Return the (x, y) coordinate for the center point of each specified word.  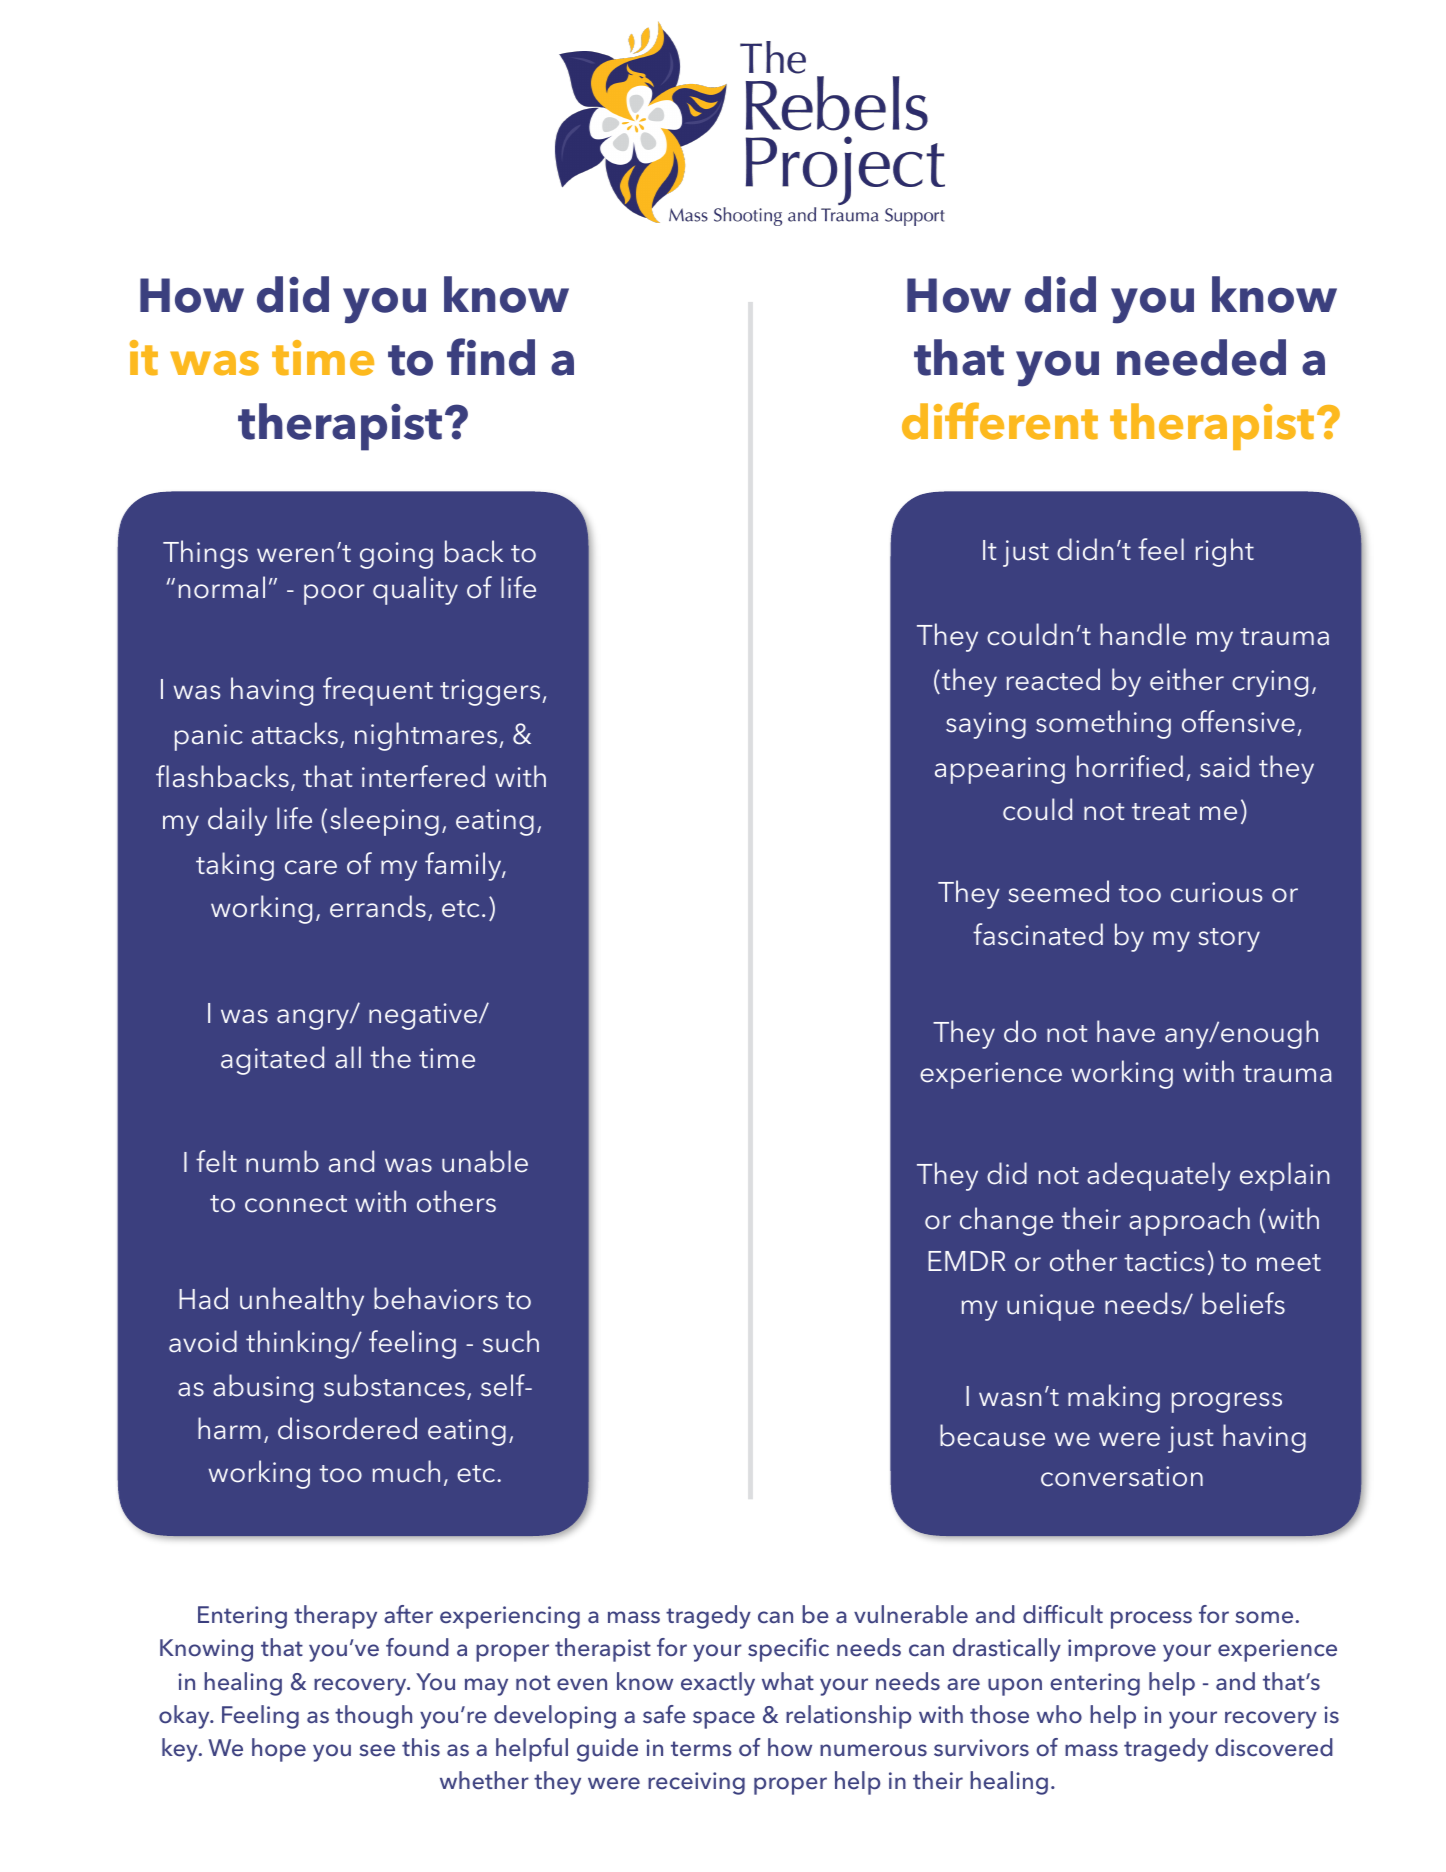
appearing (1000, 770)
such (511, 1341)
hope (279, 1750)
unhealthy (302, 1301)
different (1000, 421)
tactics (1164, 1261)
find (491, 357)
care (311, 867)
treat (1161, 812)
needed (1201, 357)
